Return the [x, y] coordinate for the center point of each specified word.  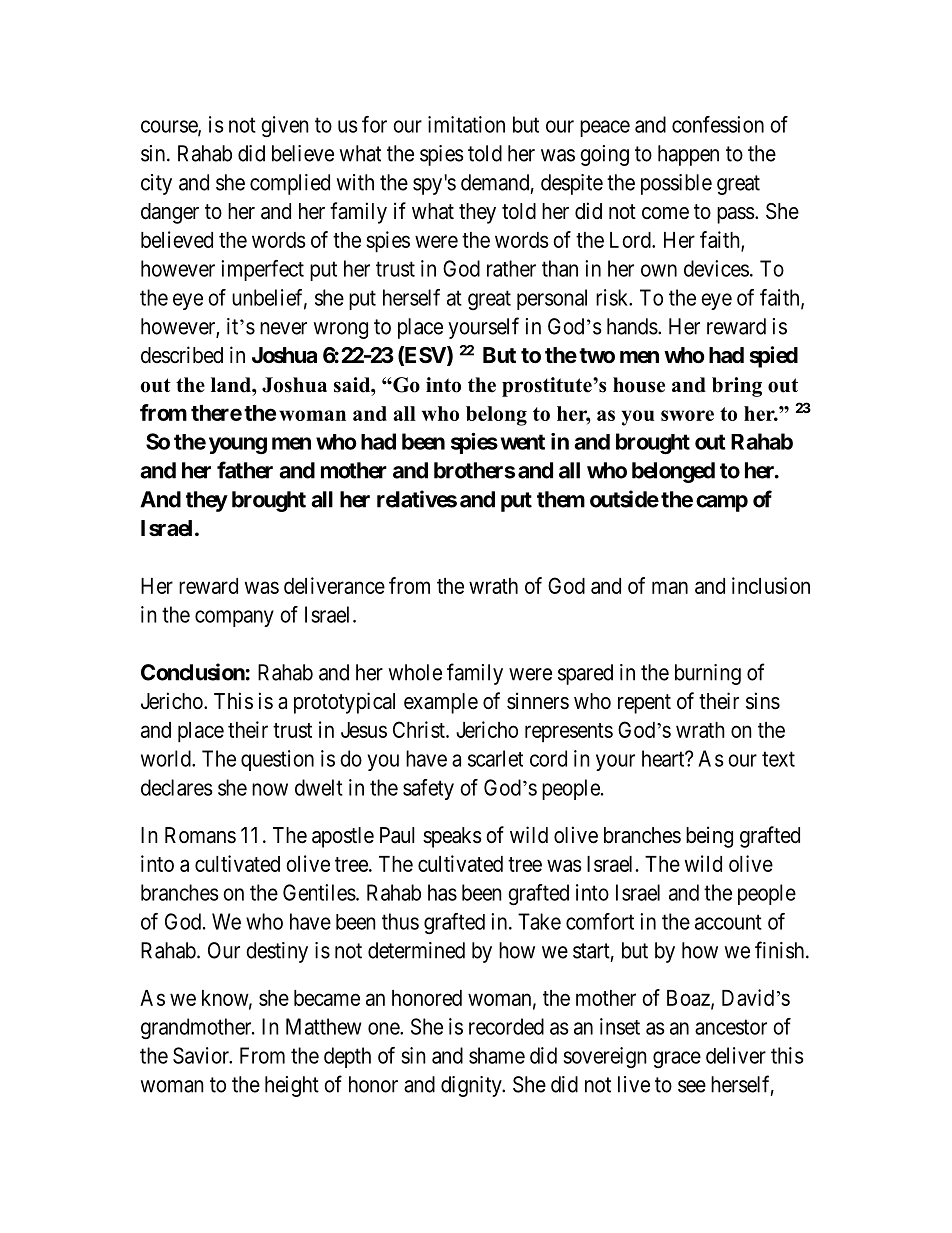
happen [688, 155]
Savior [202, 1055]
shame [497, 1055]
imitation [466, 124]
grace [677, 1059]
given [285, 126]
